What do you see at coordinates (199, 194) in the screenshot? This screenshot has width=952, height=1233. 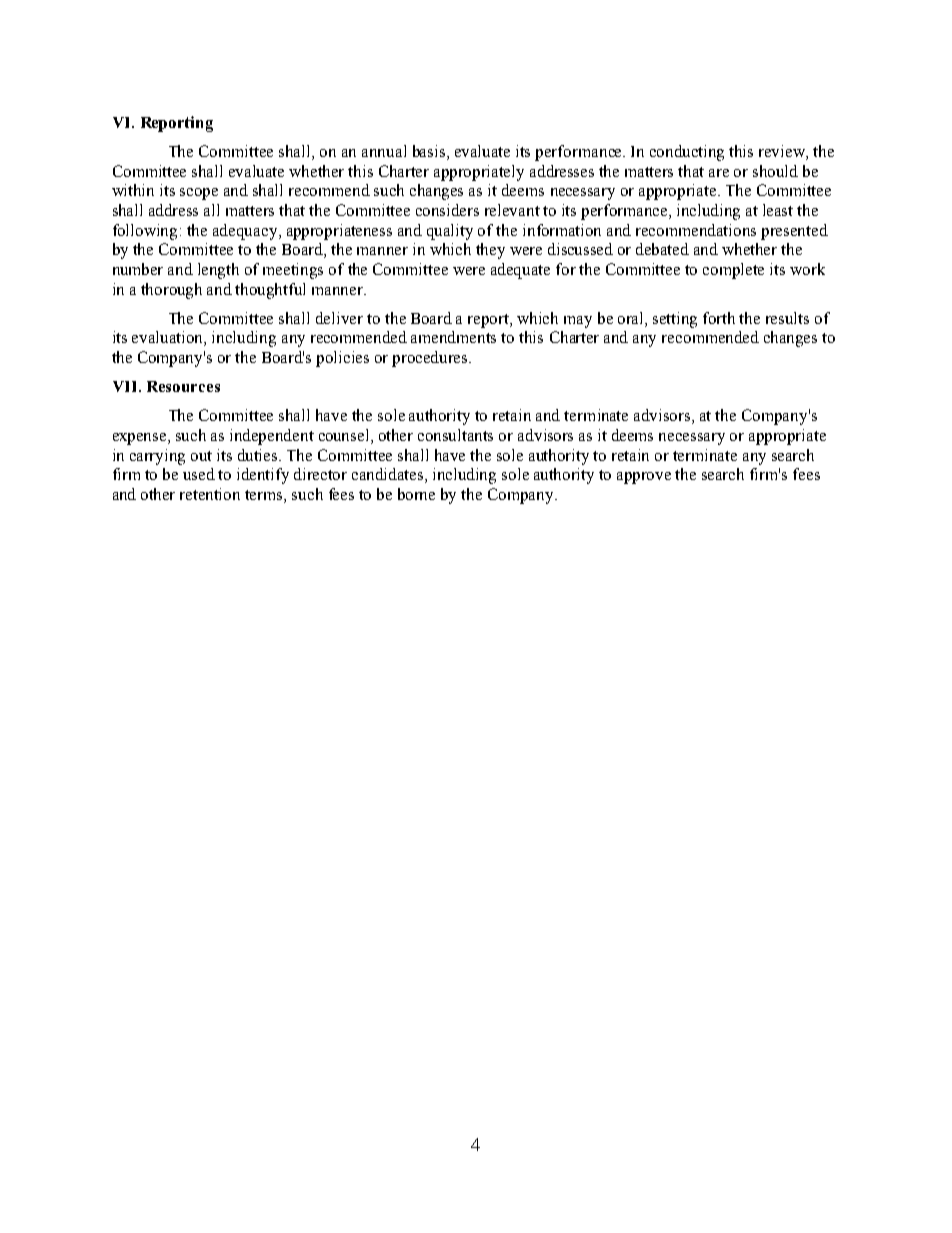 I see `scope` at bounding box center [199, 194].
